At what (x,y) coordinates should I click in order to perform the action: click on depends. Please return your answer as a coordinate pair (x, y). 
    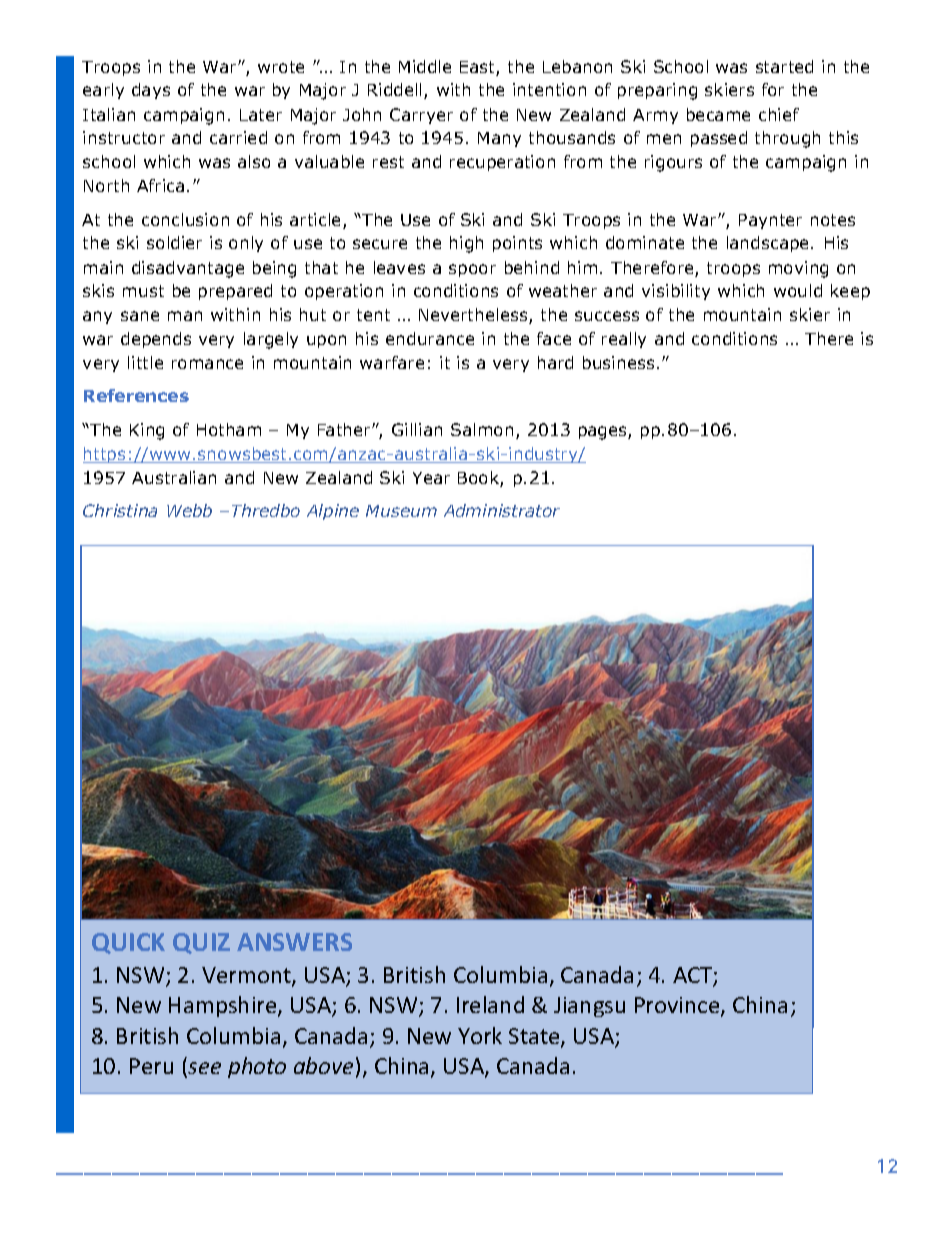
    Looking at the image, I should click on (156, 340).
